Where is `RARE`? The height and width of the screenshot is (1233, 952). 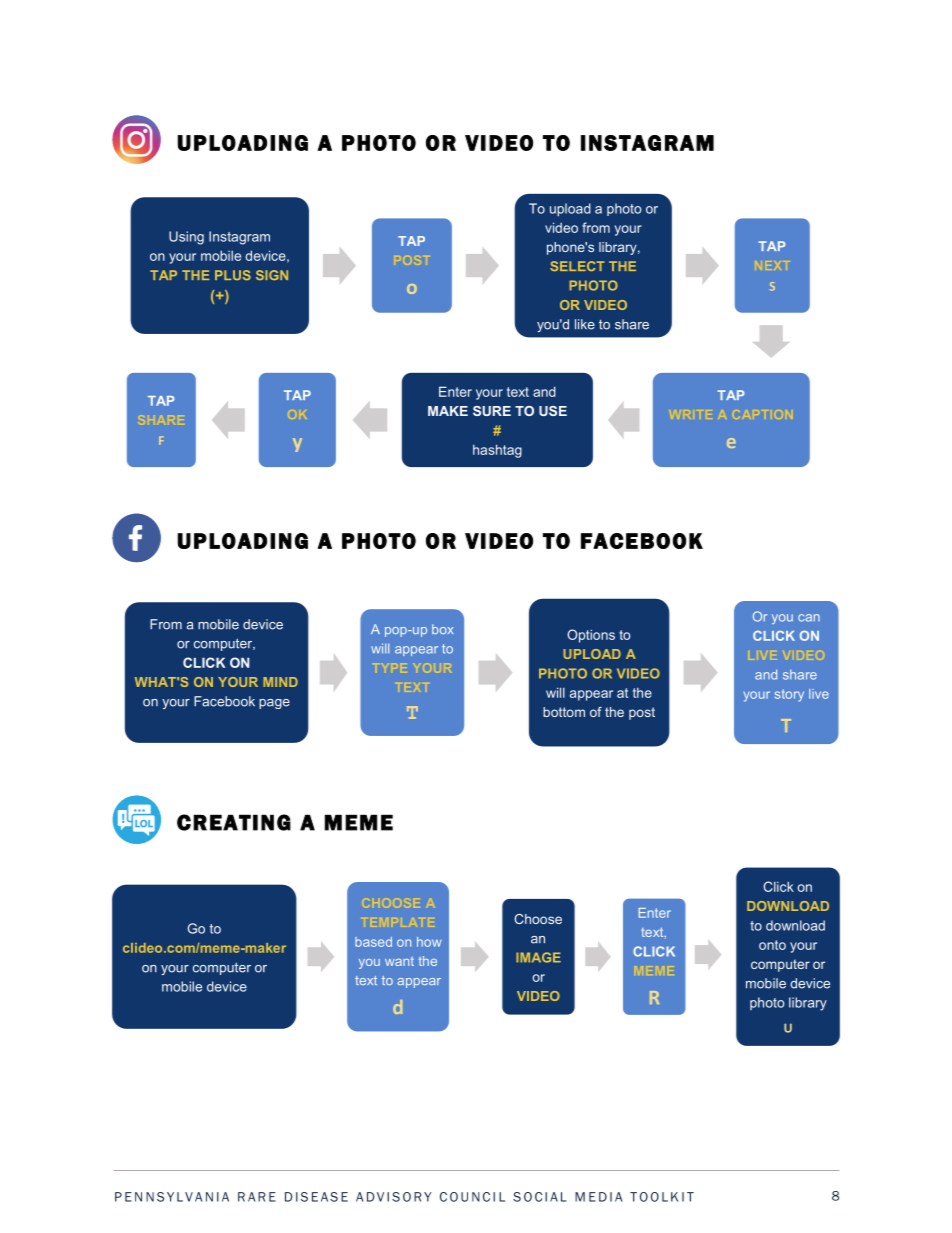 RARE is located at coordinates (257, 1197).
